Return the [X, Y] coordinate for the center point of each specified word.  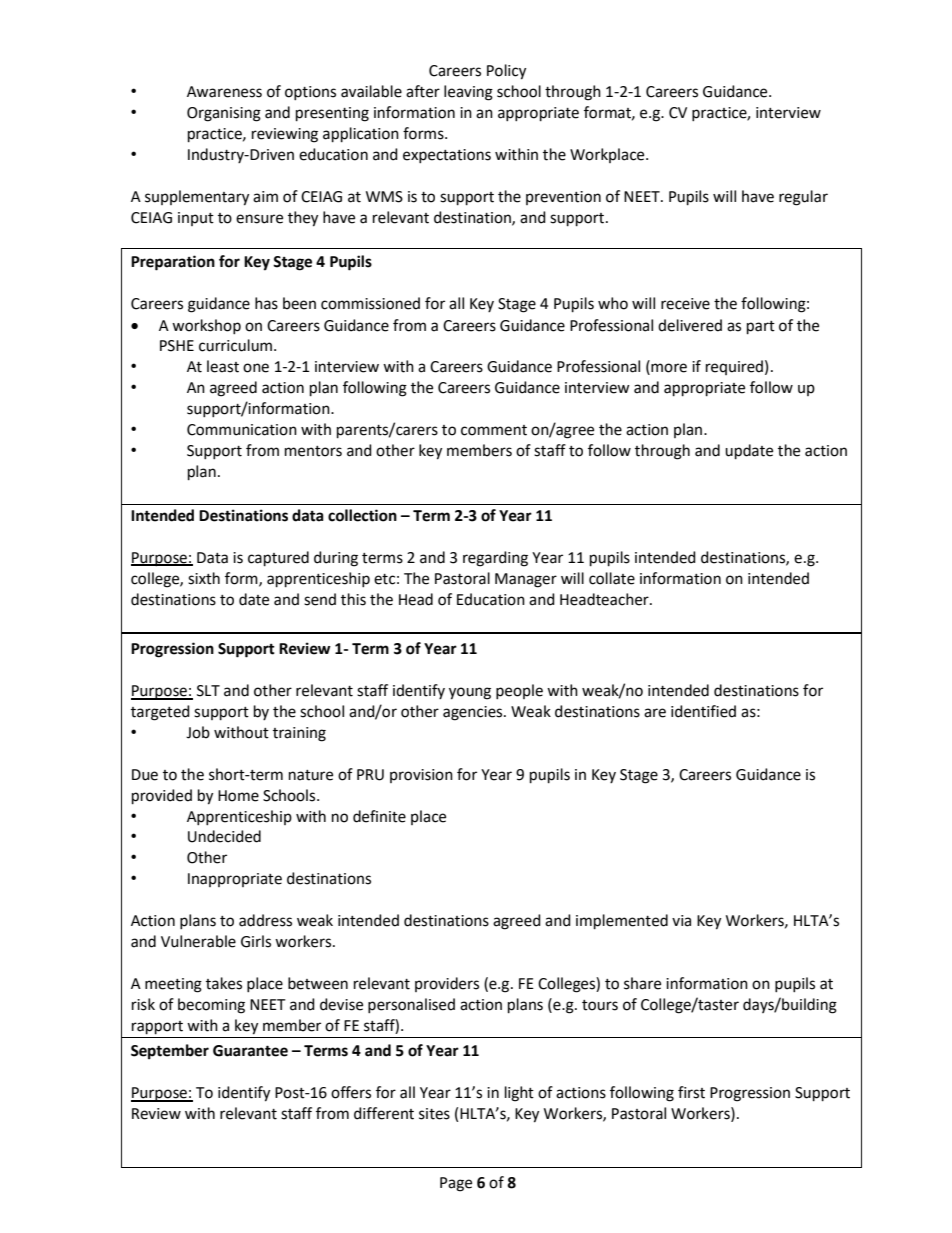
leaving [468, 93]
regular [803, 198]
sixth [204, 578]
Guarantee [250, 1051]
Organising [224, 114]
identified [703, 711]
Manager [526, 580]
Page [456, 1184]
